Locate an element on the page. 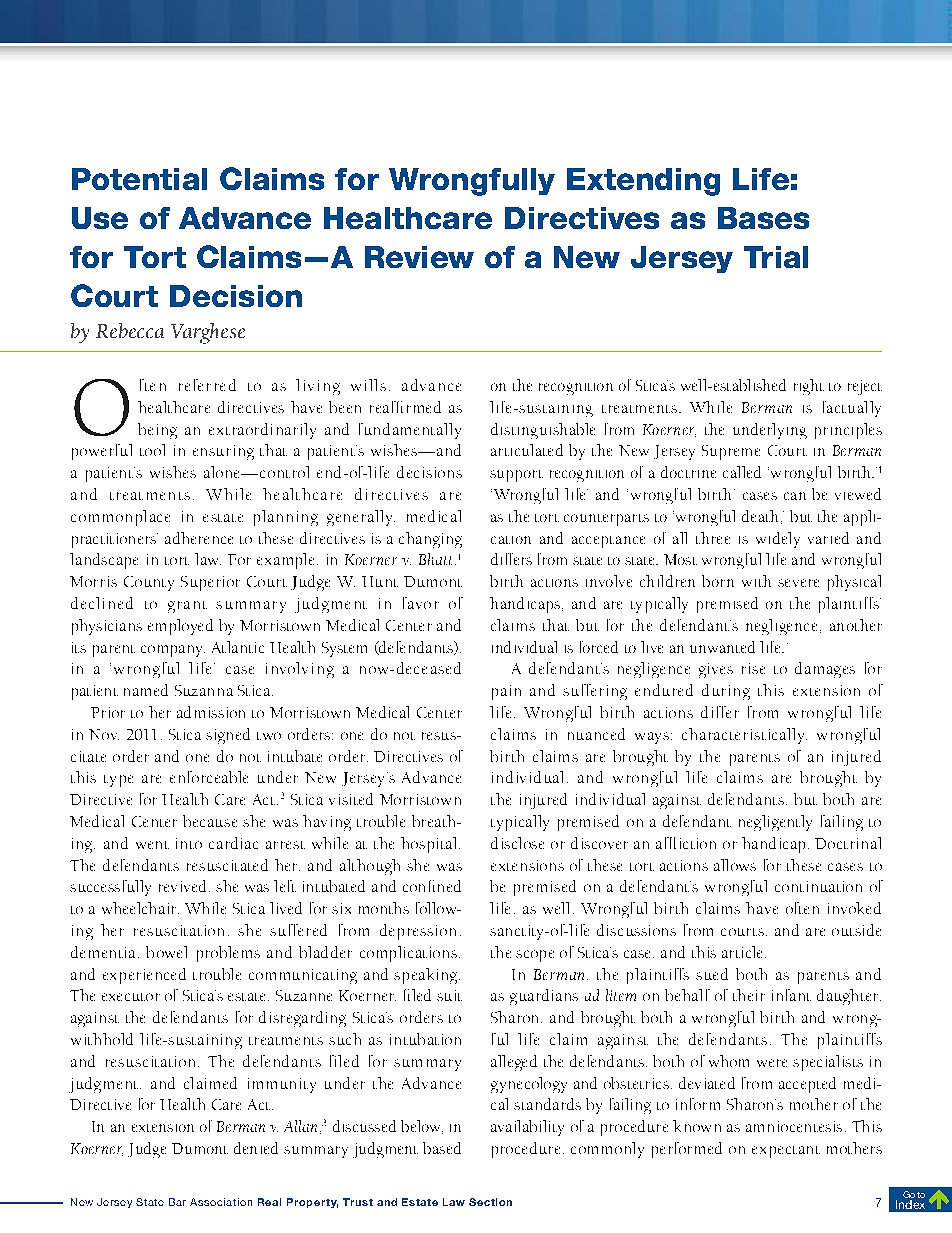 Image resolution: width=952 pixels, height=1233 pixels. suit is located at coordinates (449, 995).
